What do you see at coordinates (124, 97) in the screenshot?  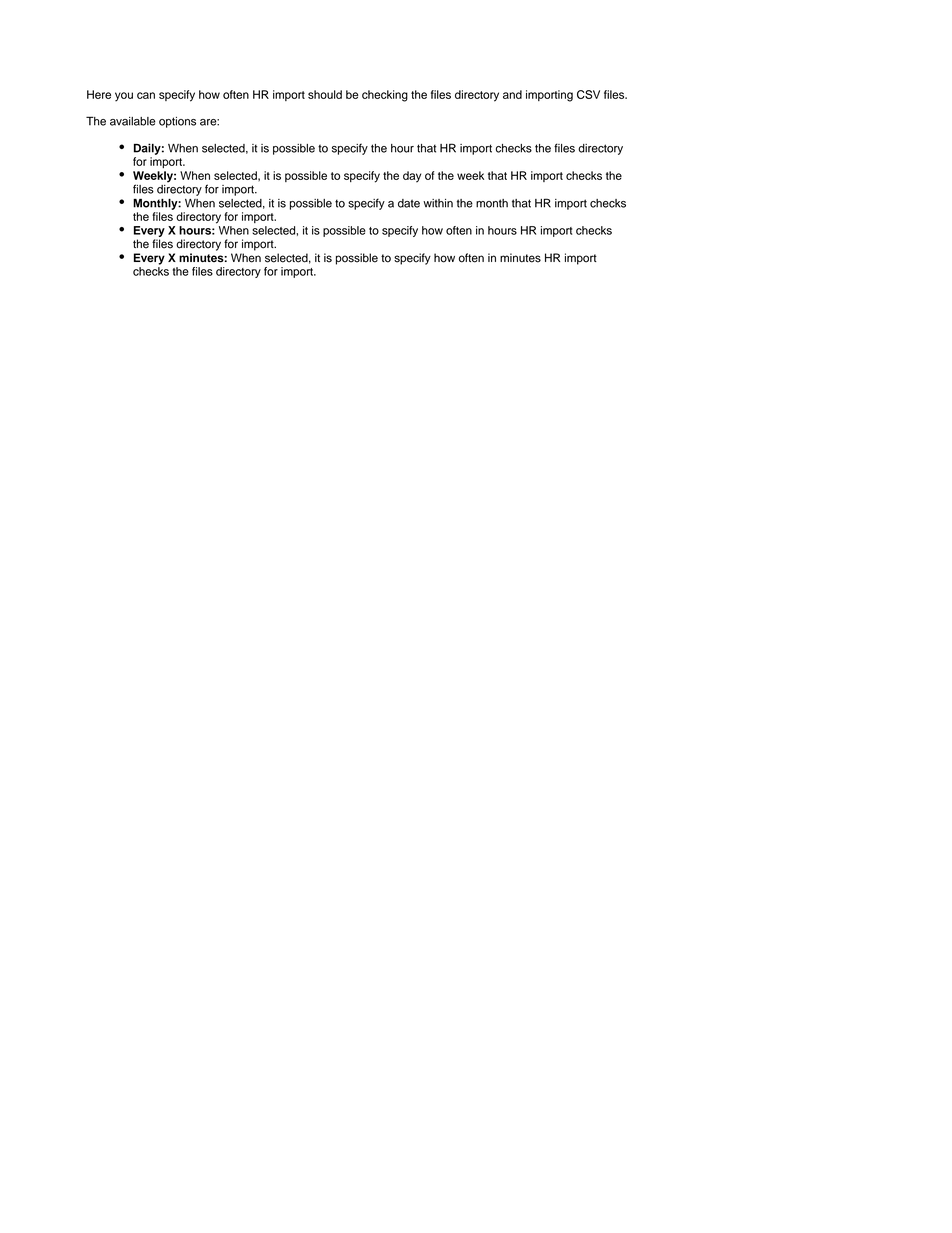 I see `you` at bounding box center [124, 97].
